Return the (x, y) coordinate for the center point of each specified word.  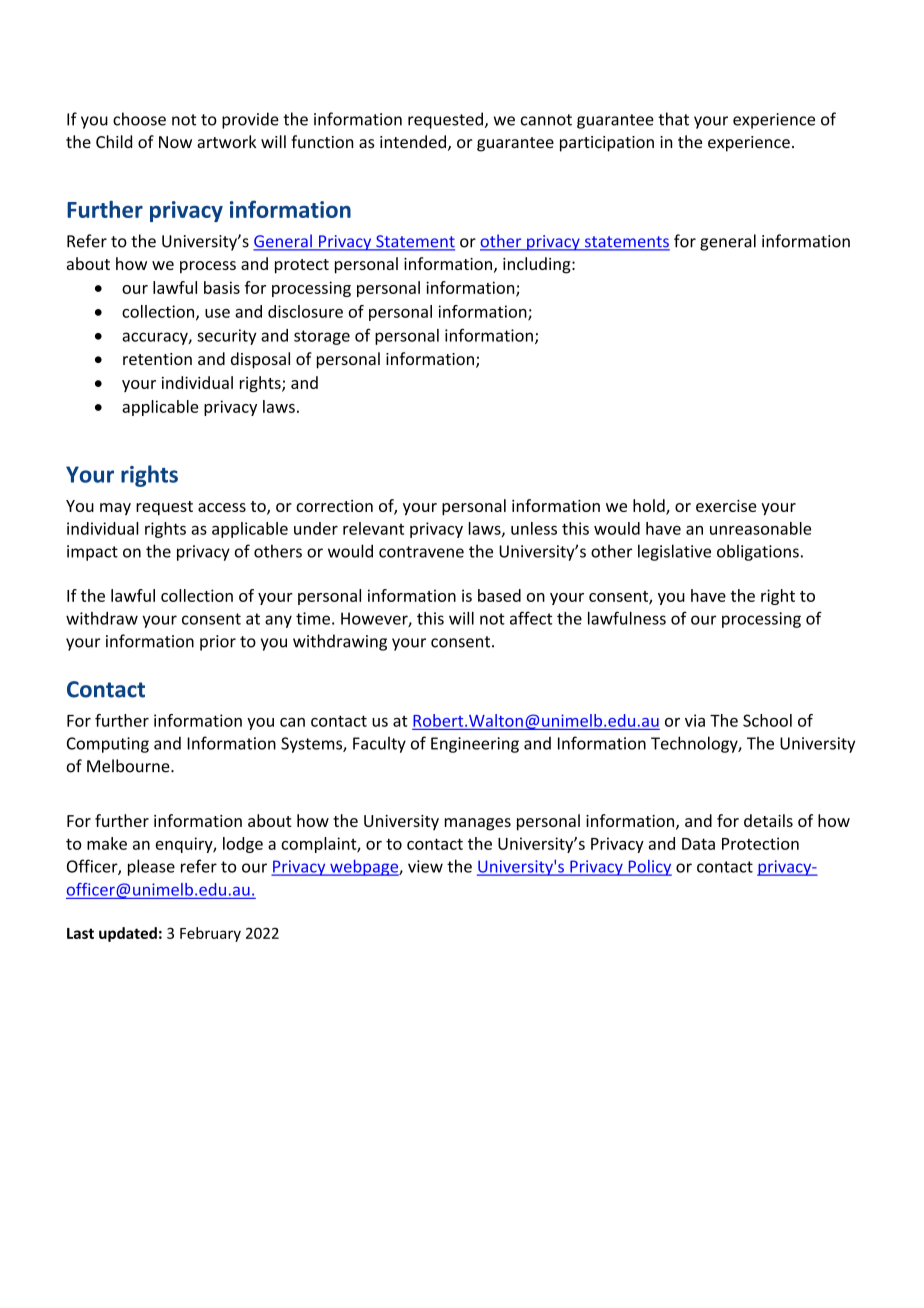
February (210, 934)
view (425, 866)
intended (413, 141)
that (673, 119)
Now (175, 142)
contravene (421, 552)
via (695, 720)
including (538, 265)
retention (157, 359)
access (222, 507)
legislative (674, 552)
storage (322, 337)
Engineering (475, 745)
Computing (108, 745)
